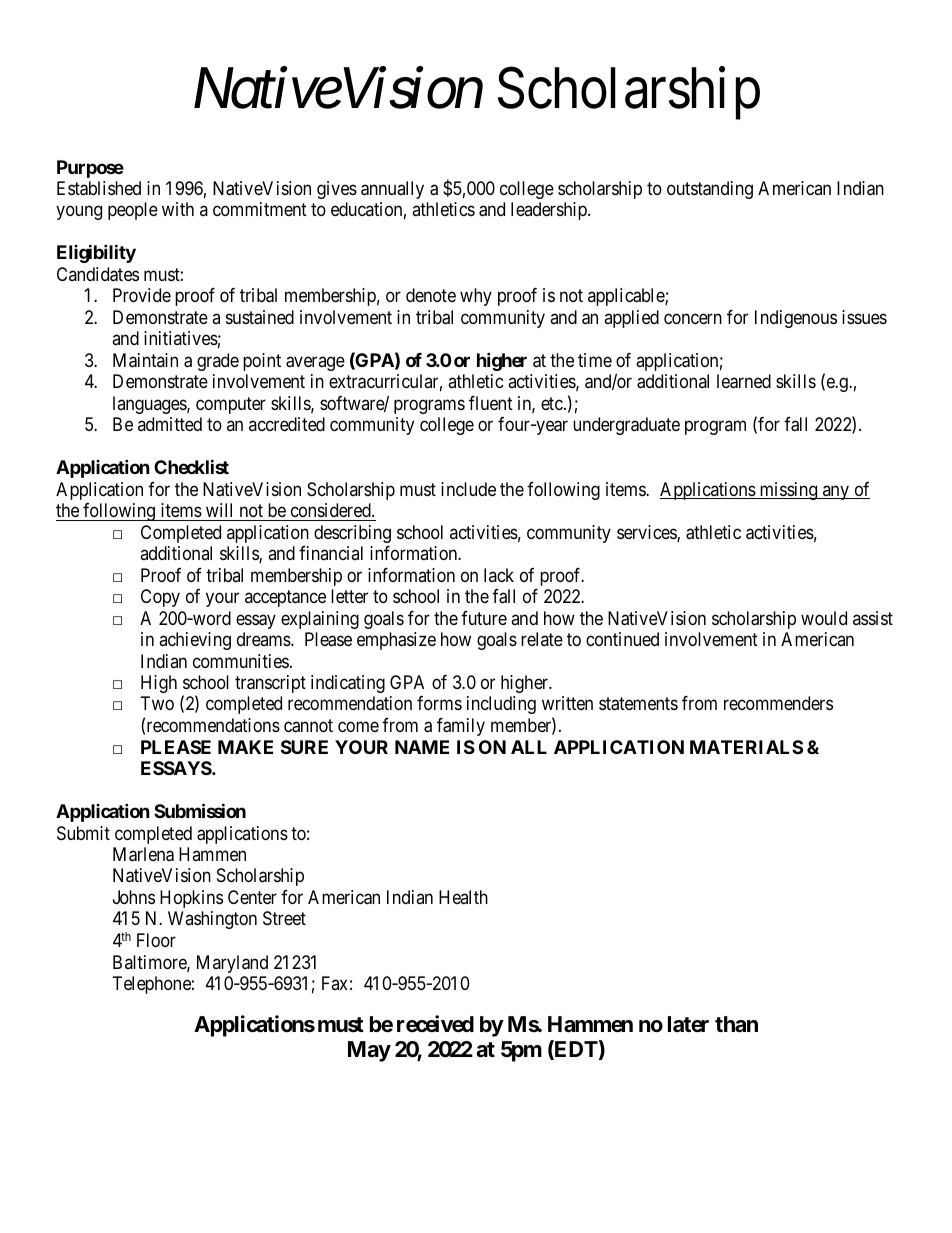 The height and width of the document is (1233, 952). I want to click on Maryland, so click(232, 964).
